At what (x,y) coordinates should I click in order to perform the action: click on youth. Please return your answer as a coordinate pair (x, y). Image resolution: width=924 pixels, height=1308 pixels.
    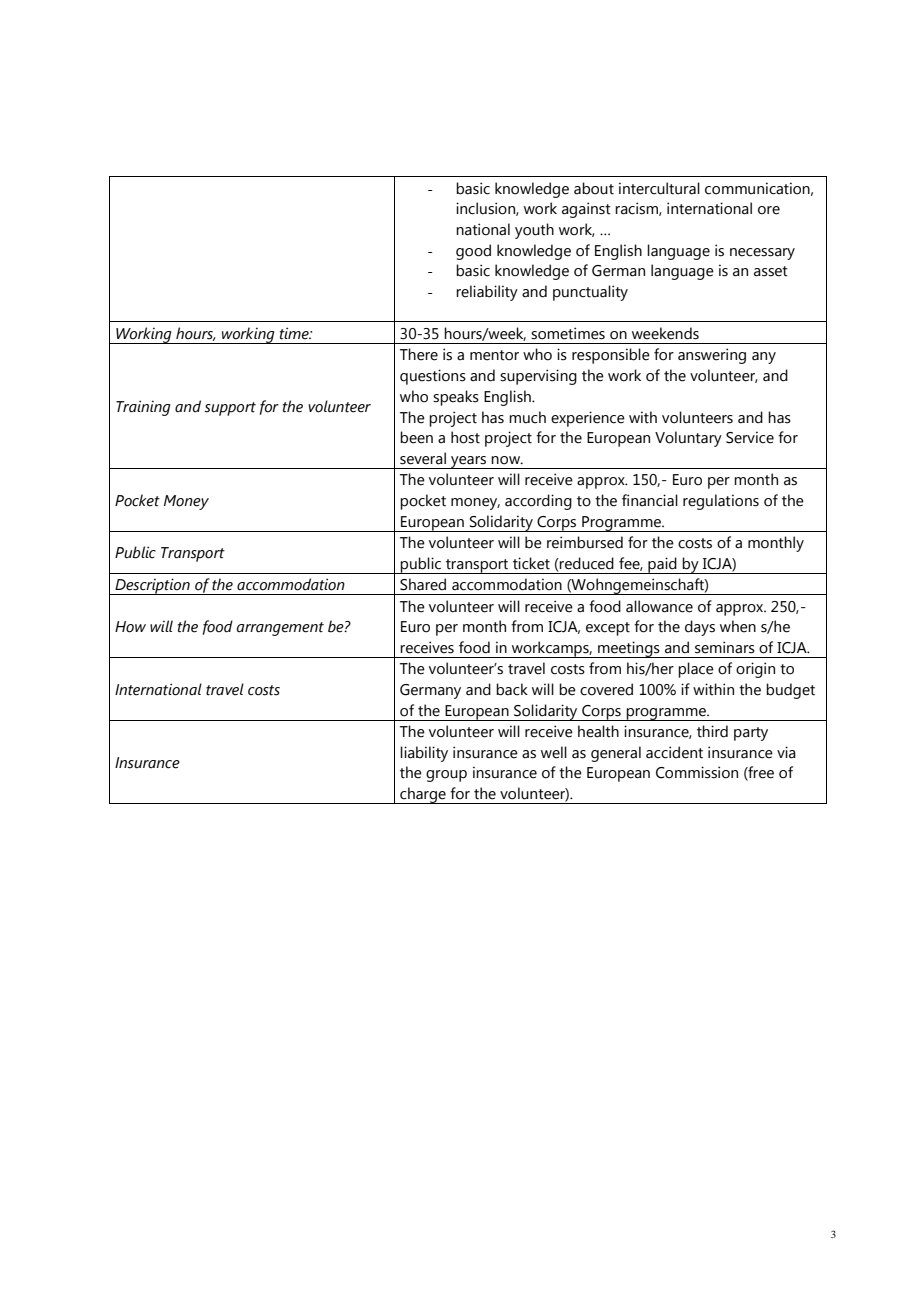
    Looking at the image, I should click on (534, 231).
